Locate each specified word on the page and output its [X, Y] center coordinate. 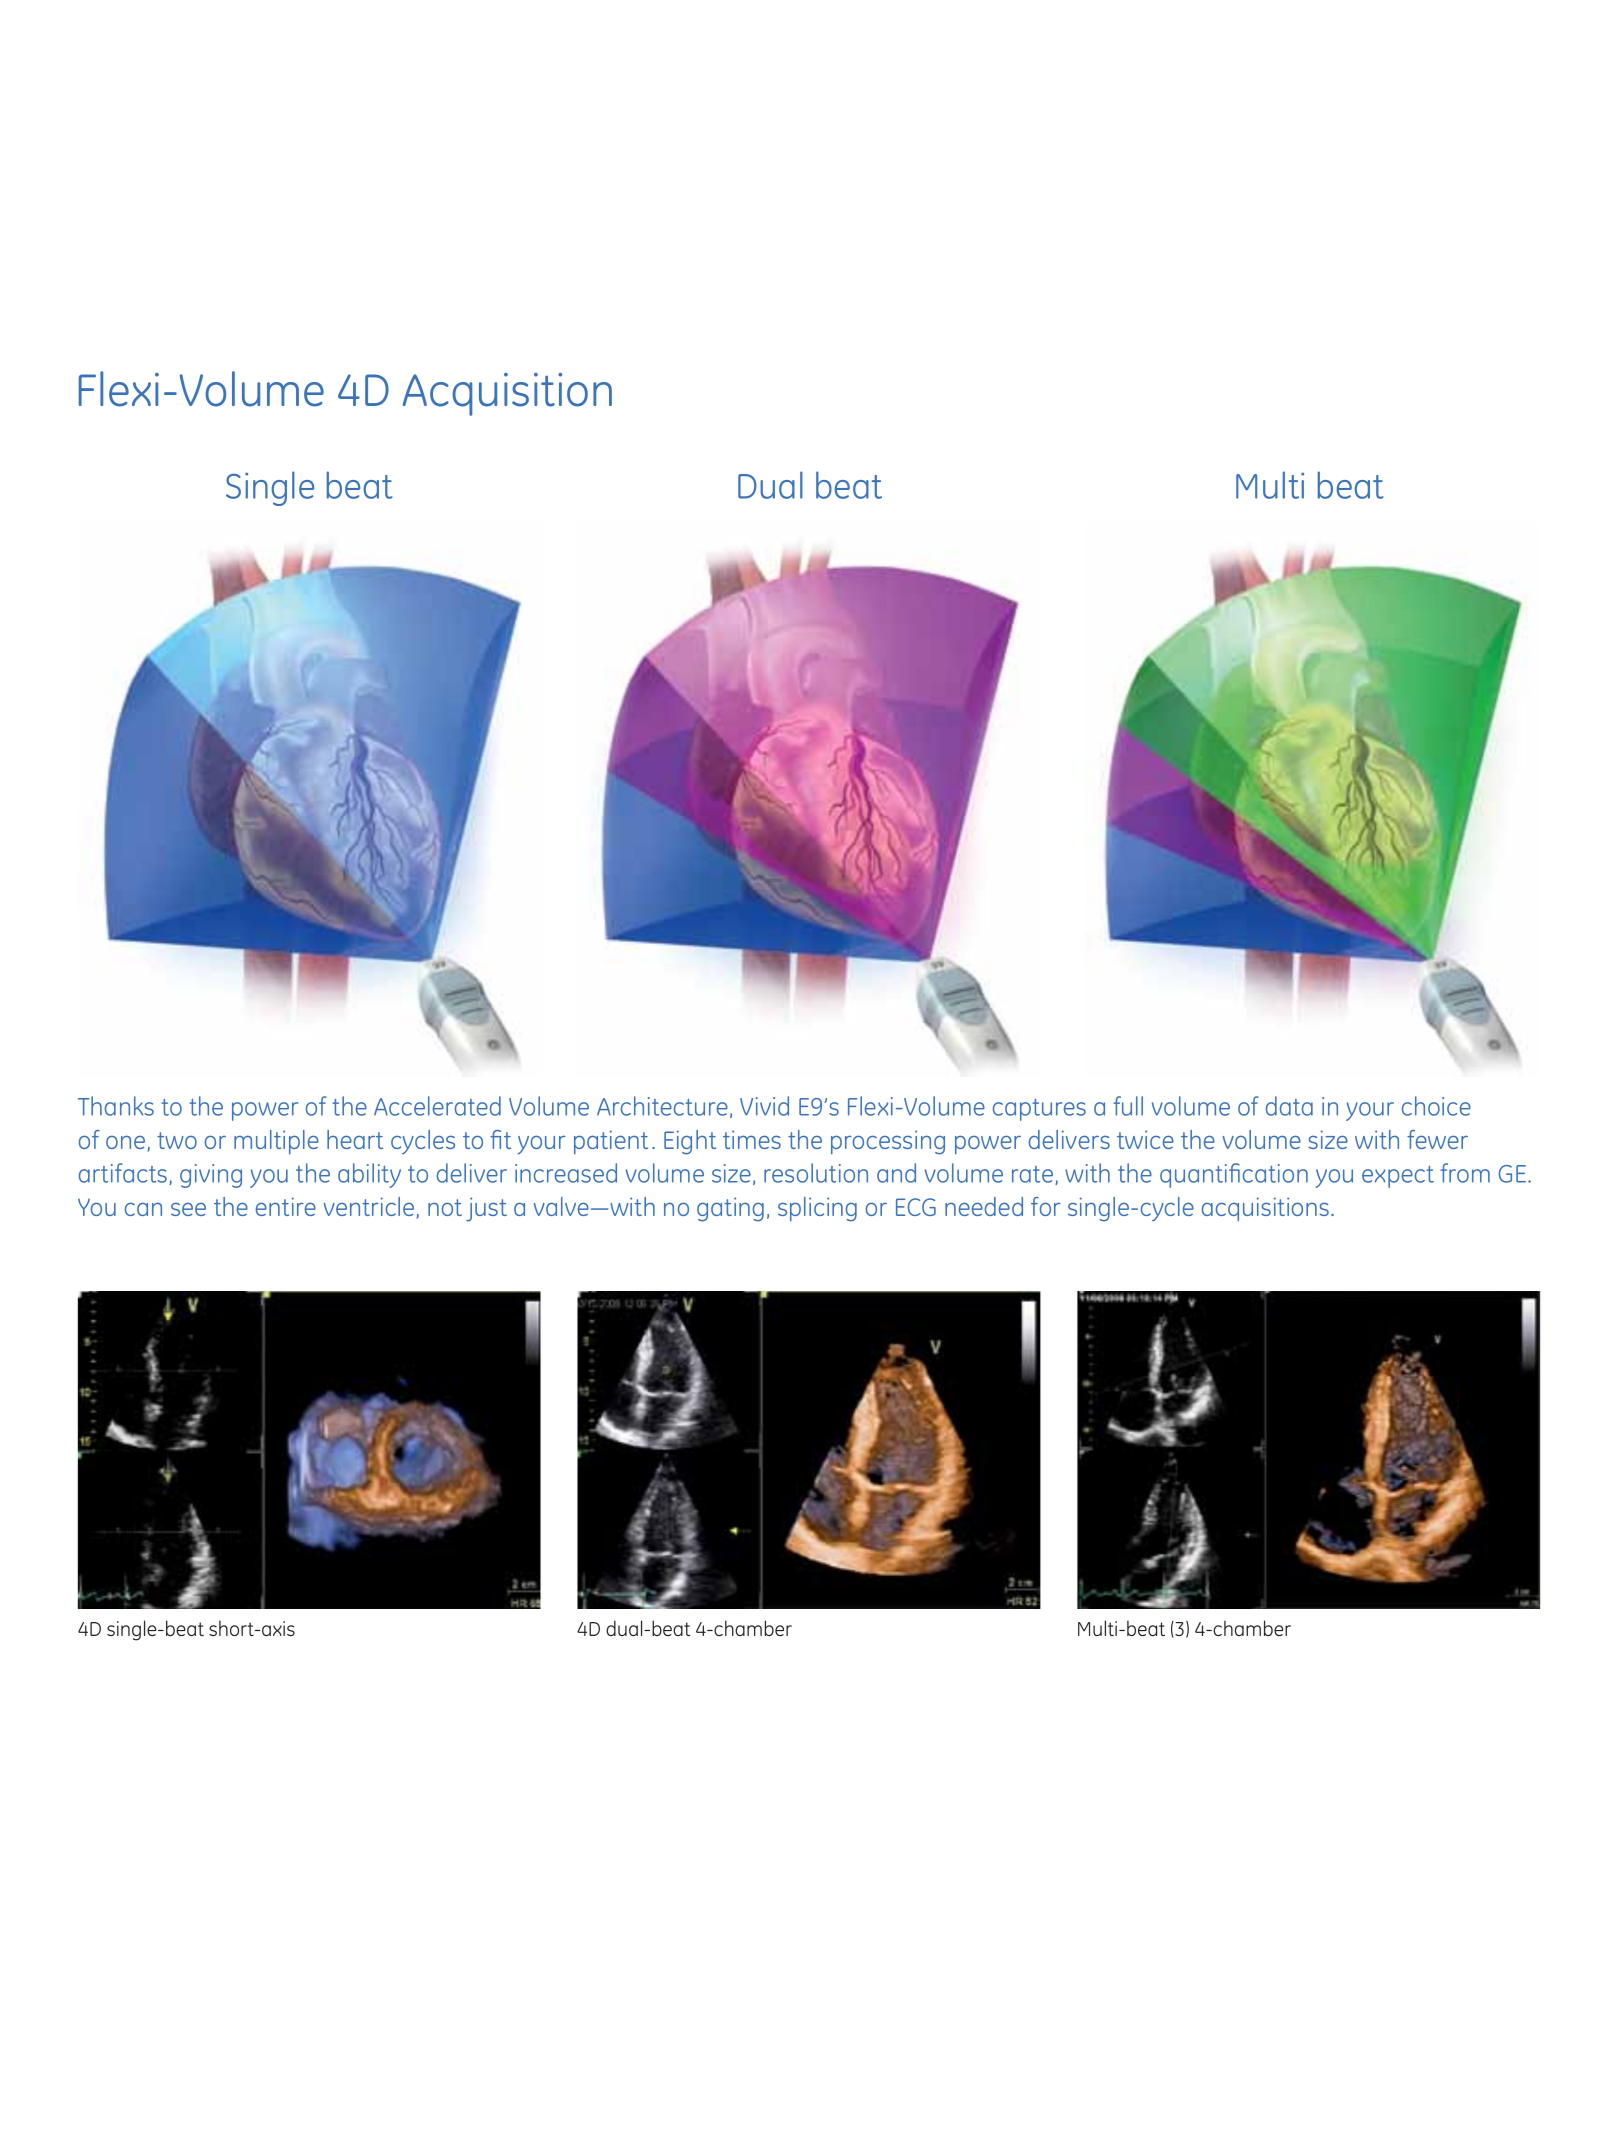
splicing [817, 1209]
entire [286, 1206]
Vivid [764, 1106]
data [1289, 1106]
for [1046, 1206]
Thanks [116, 1106]
